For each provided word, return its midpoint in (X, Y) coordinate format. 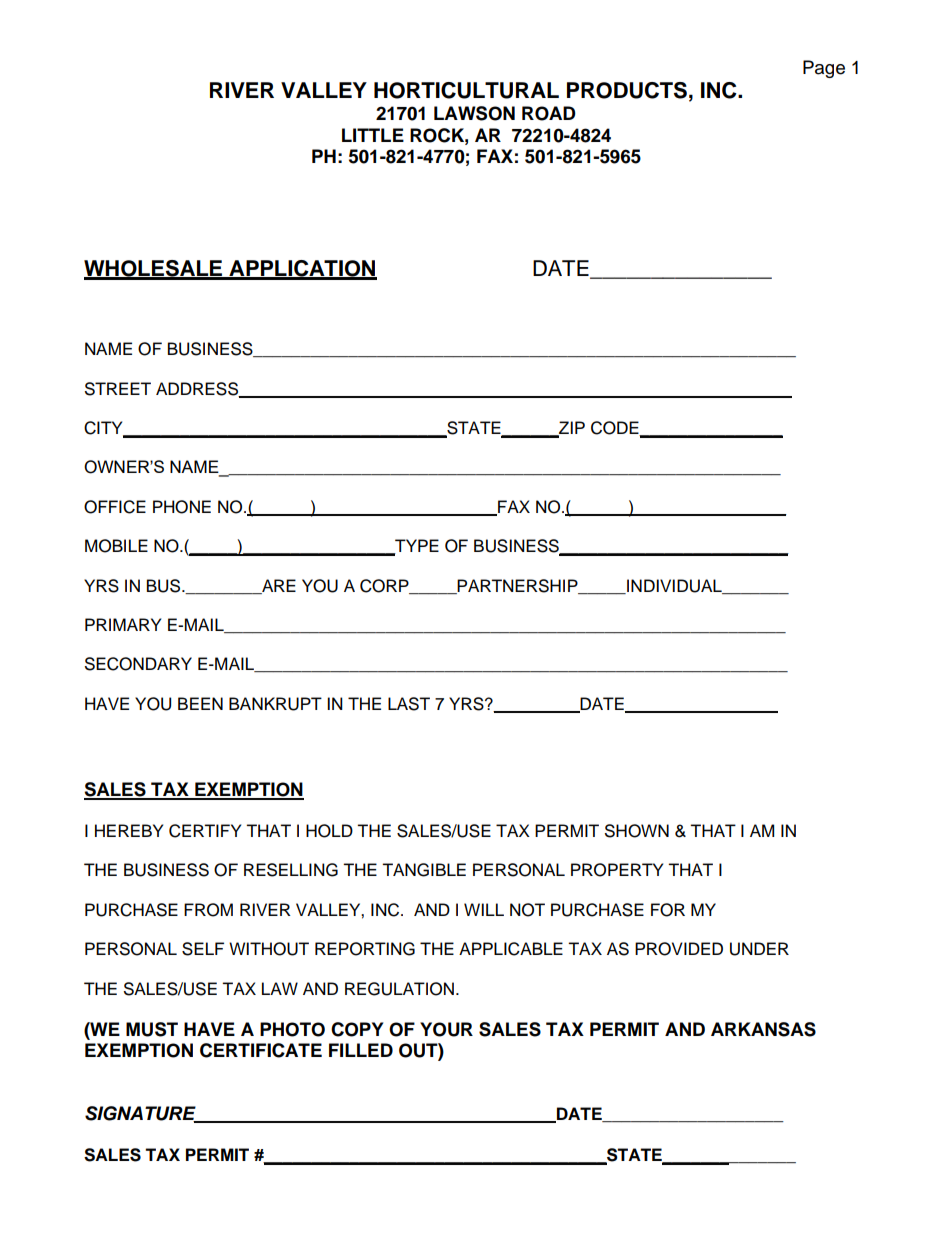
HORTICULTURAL (466, 90)
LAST (409, 704)
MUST (152, 1029)
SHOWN (637, 831)
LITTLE (373, 135)
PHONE (182, 507)
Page (824, 69)
